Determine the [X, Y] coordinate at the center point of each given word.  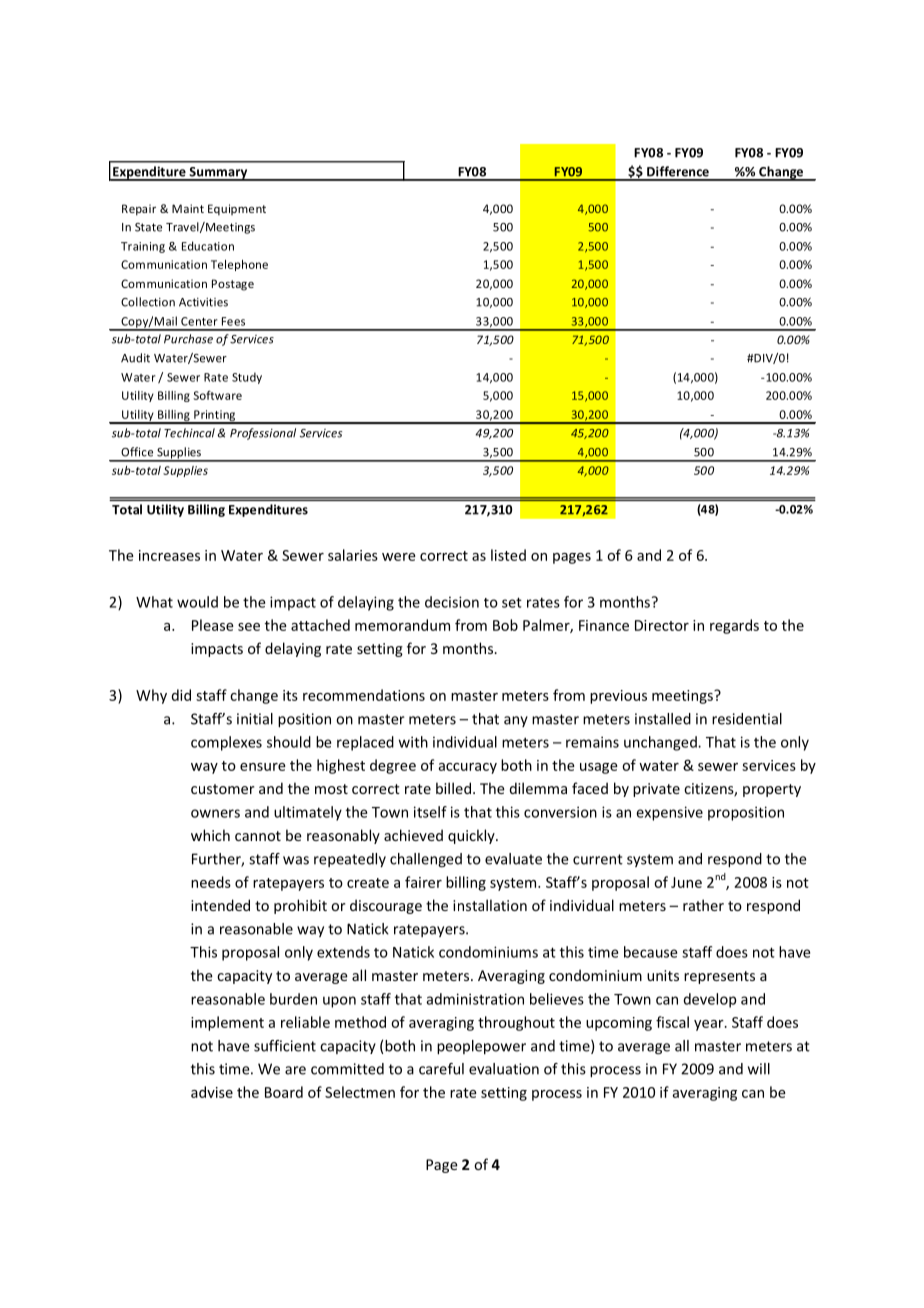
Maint [188, 208]
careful [441, 1069]
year [710, 1025]
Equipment [237, 210]
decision [452, 602]
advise [212, 1092]
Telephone [239, 265]
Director [662, 625]
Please [213, 625]
